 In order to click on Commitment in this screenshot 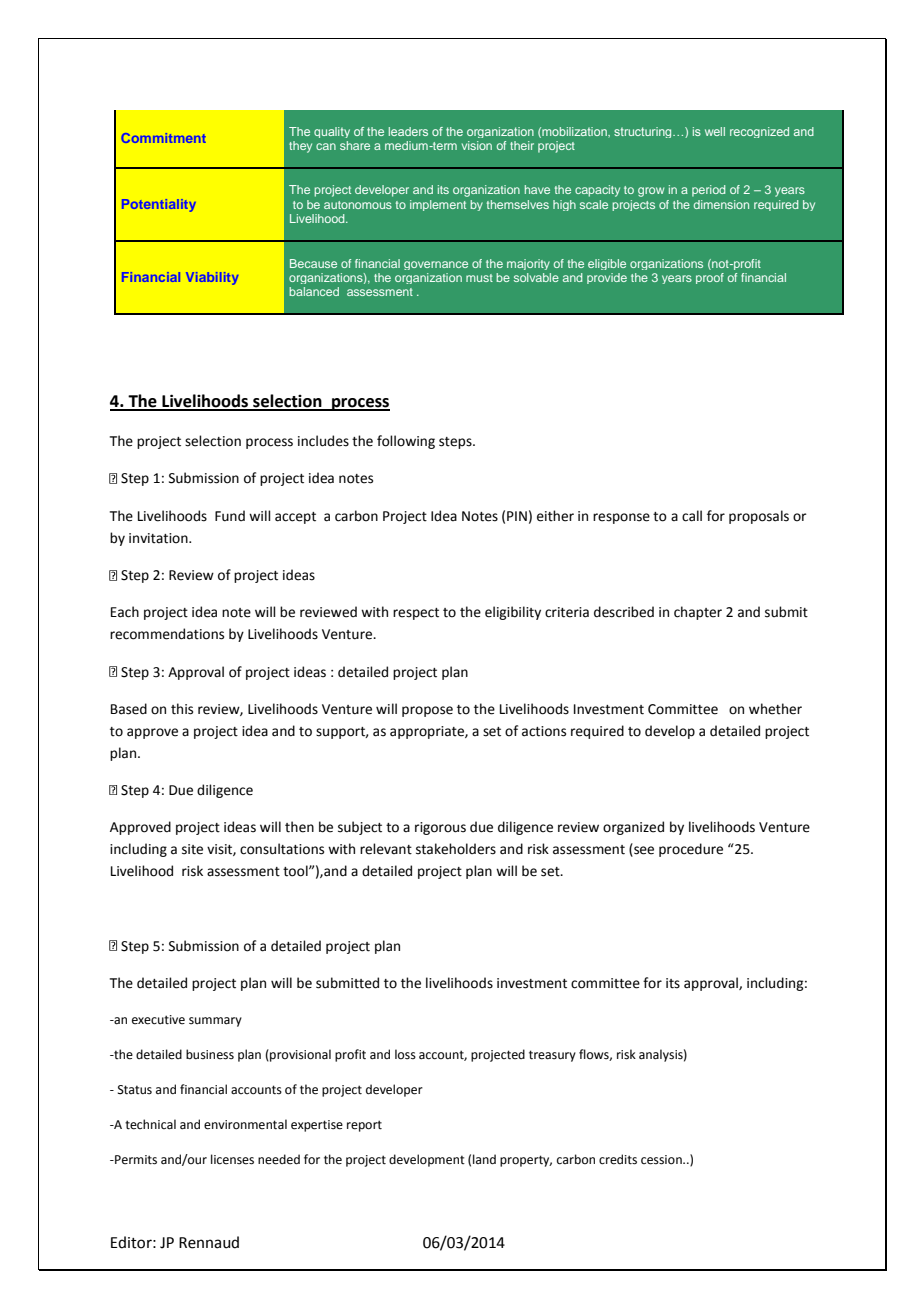, I will do `click(163, 138)`.
